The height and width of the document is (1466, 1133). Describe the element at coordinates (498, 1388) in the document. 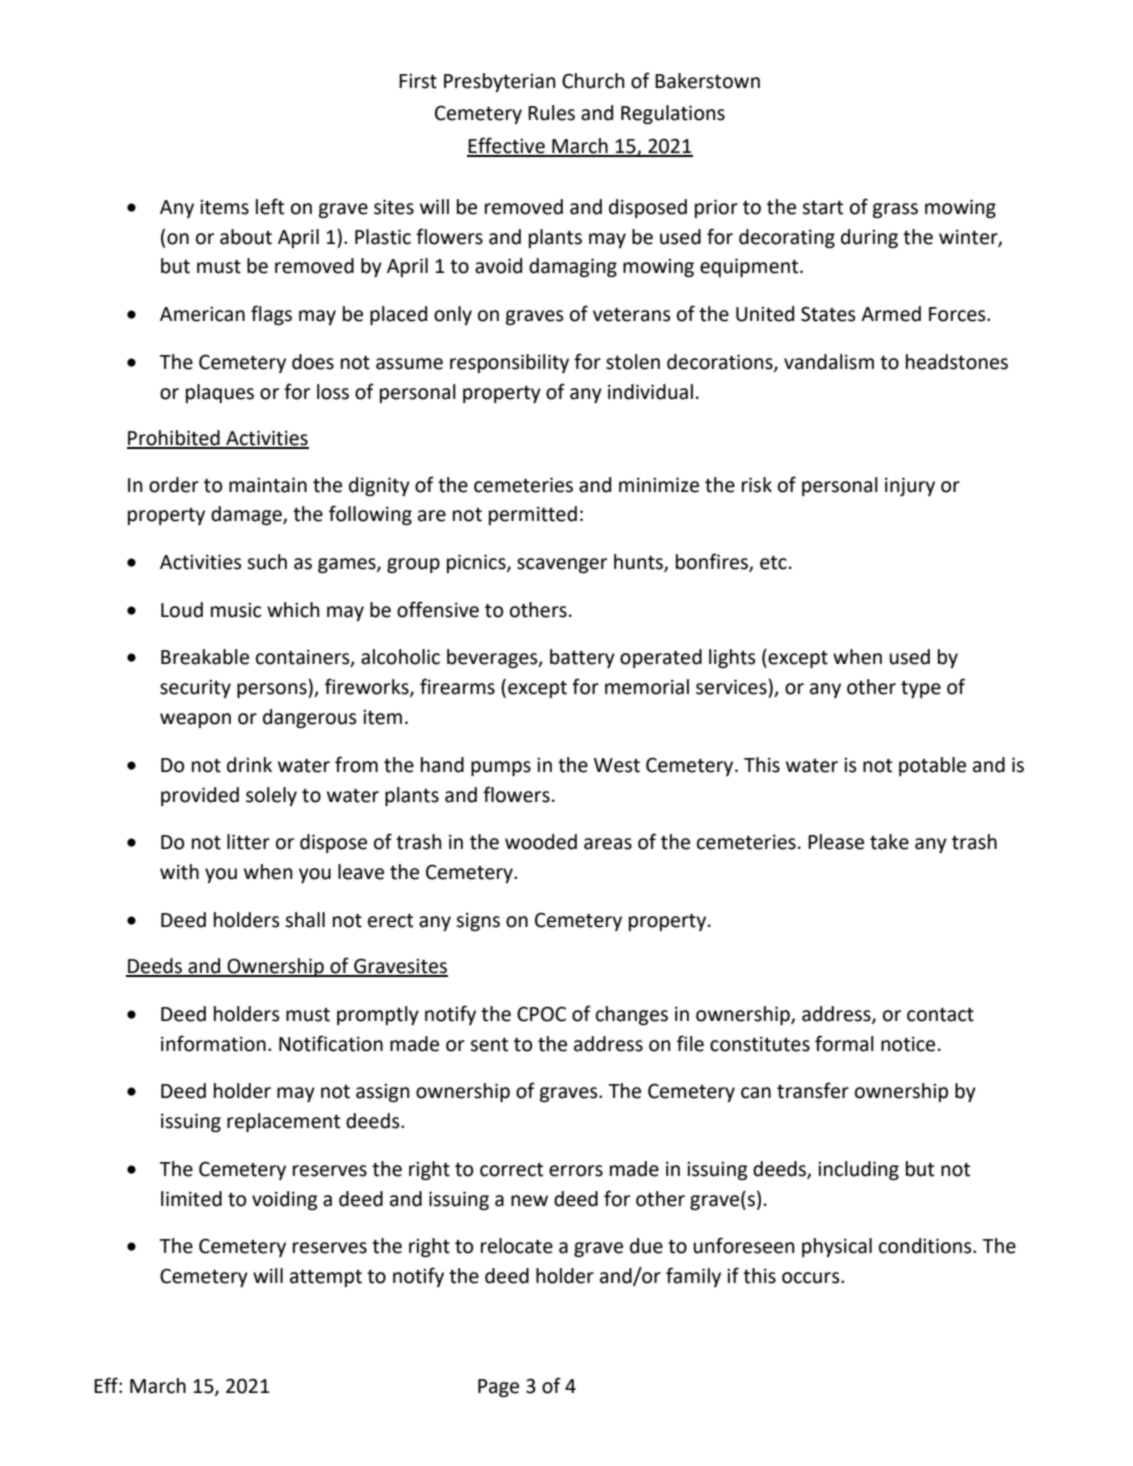

I see `Page` at that location.
